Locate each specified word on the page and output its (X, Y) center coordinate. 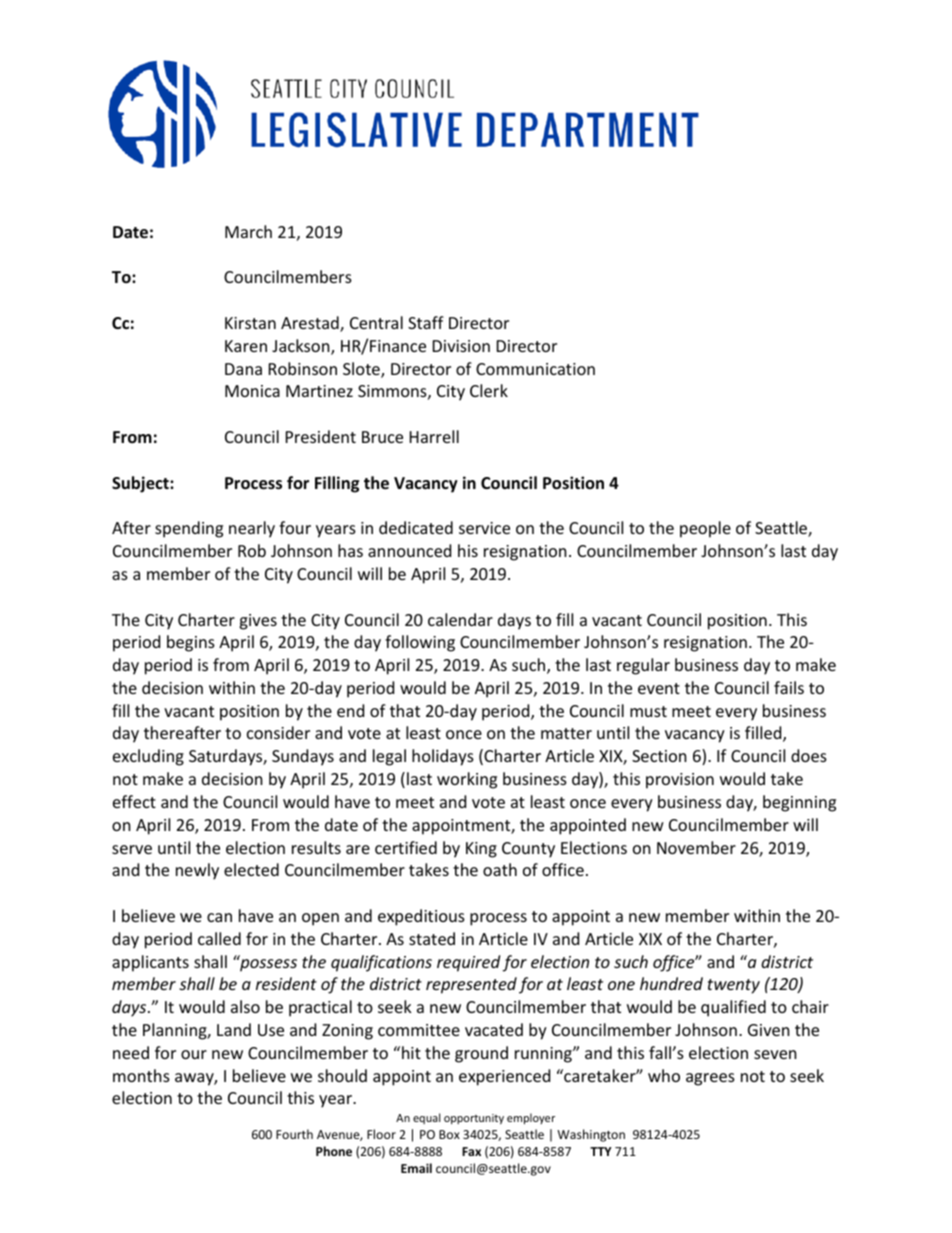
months (141, 1075)
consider (278, 732)
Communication (535, 369)
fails (789, 687)
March (248, 231)
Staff (426, 322)
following (420, 643)
